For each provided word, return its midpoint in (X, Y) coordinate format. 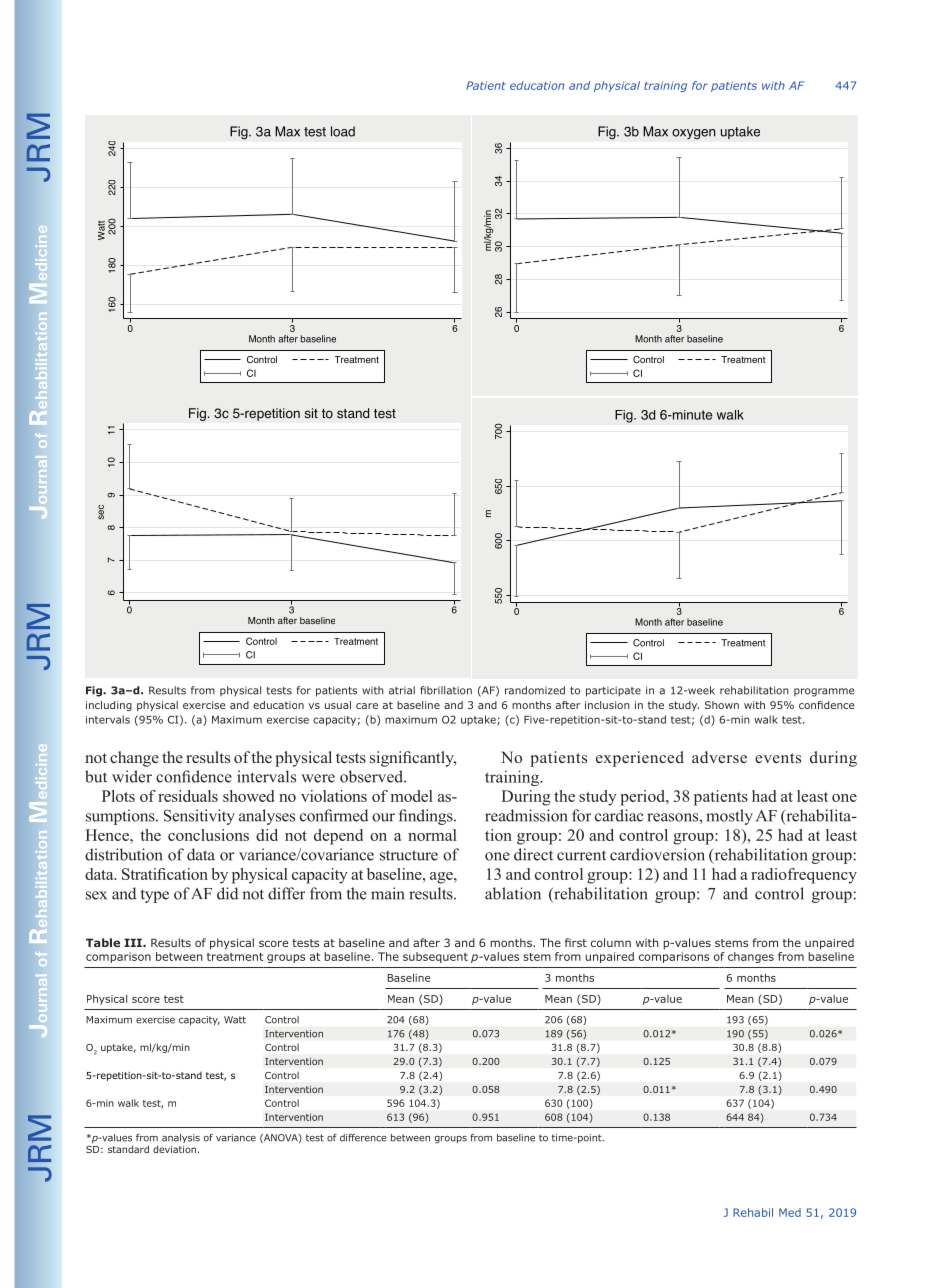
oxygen (694, 134)
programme (824, 692)
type (155, 896)
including (109, 706)
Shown (722, 705)
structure (409, 855)
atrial (402, 690)
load (343, 131)
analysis (181, 1138)
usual (338, 705)
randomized (535, 690)
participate (613, 691)
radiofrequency (804, 876)
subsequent (435, 957)
